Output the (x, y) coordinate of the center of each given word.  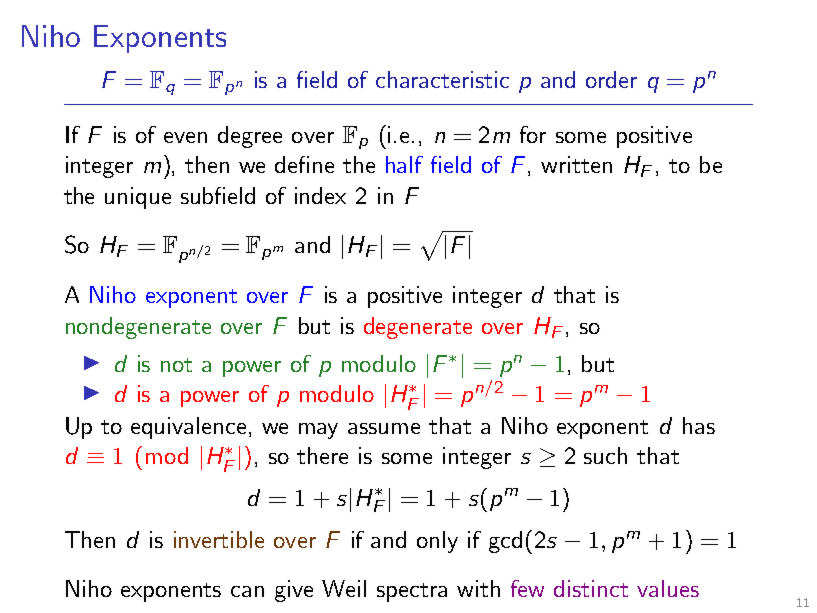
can (247, 591)
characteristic (442, 79)
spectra (412, 592)
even (185, 137)
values (668, 588)
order (611, 79)
